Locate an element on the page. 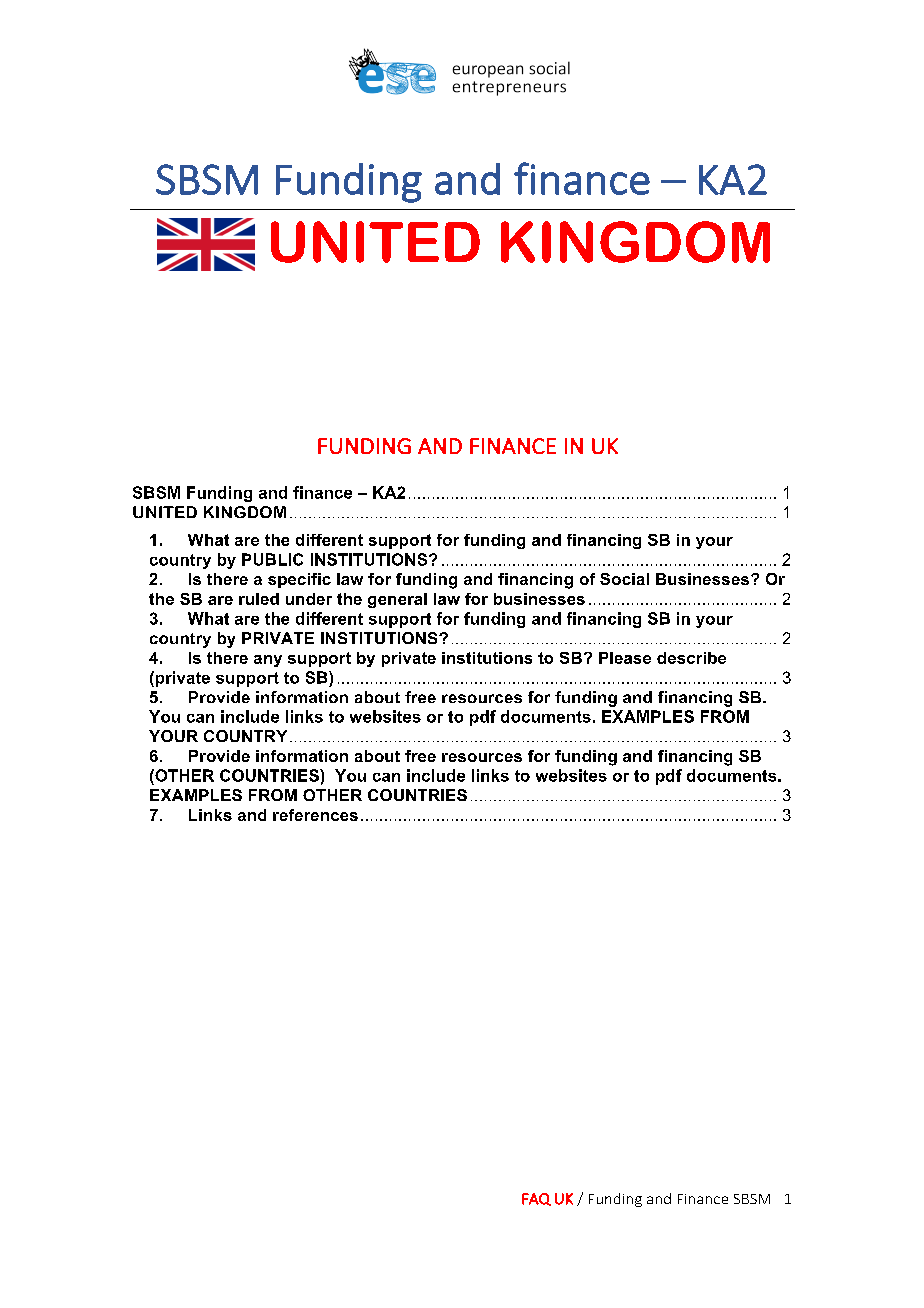 The width and height of the image is (924, 1308). Please is located at coordinates (625, 658).
